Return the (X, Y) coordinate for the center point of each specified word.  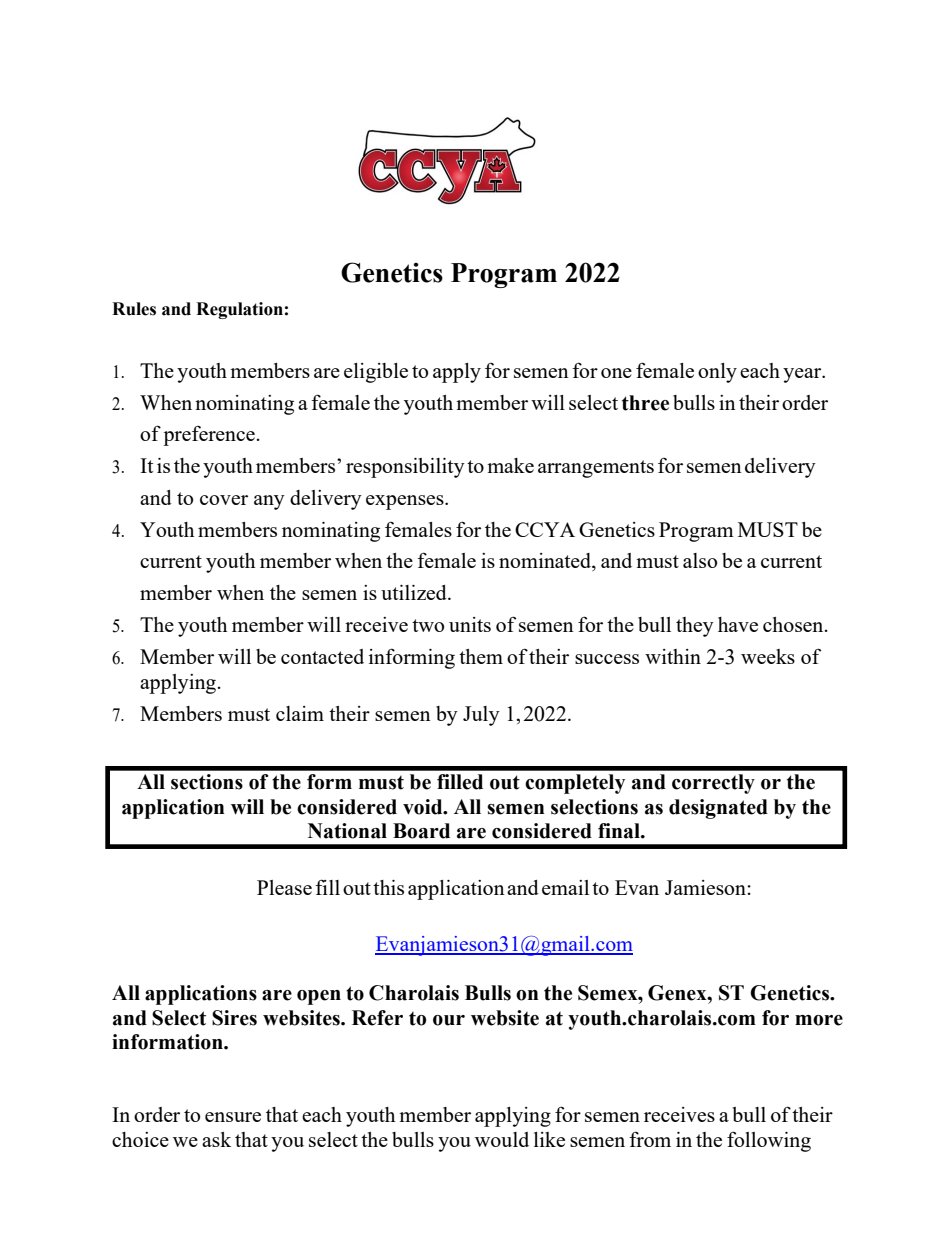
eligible (376, 373)
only (717, 373)
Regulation (239, 310)
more (819, 1020)
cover (224, 500)
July (481, 716)
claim (300, 713)
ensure (233, 1117)
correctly (713, 784)
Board (421, 831)
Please (284, 887)
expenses (406, 502)
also (700, 560)
